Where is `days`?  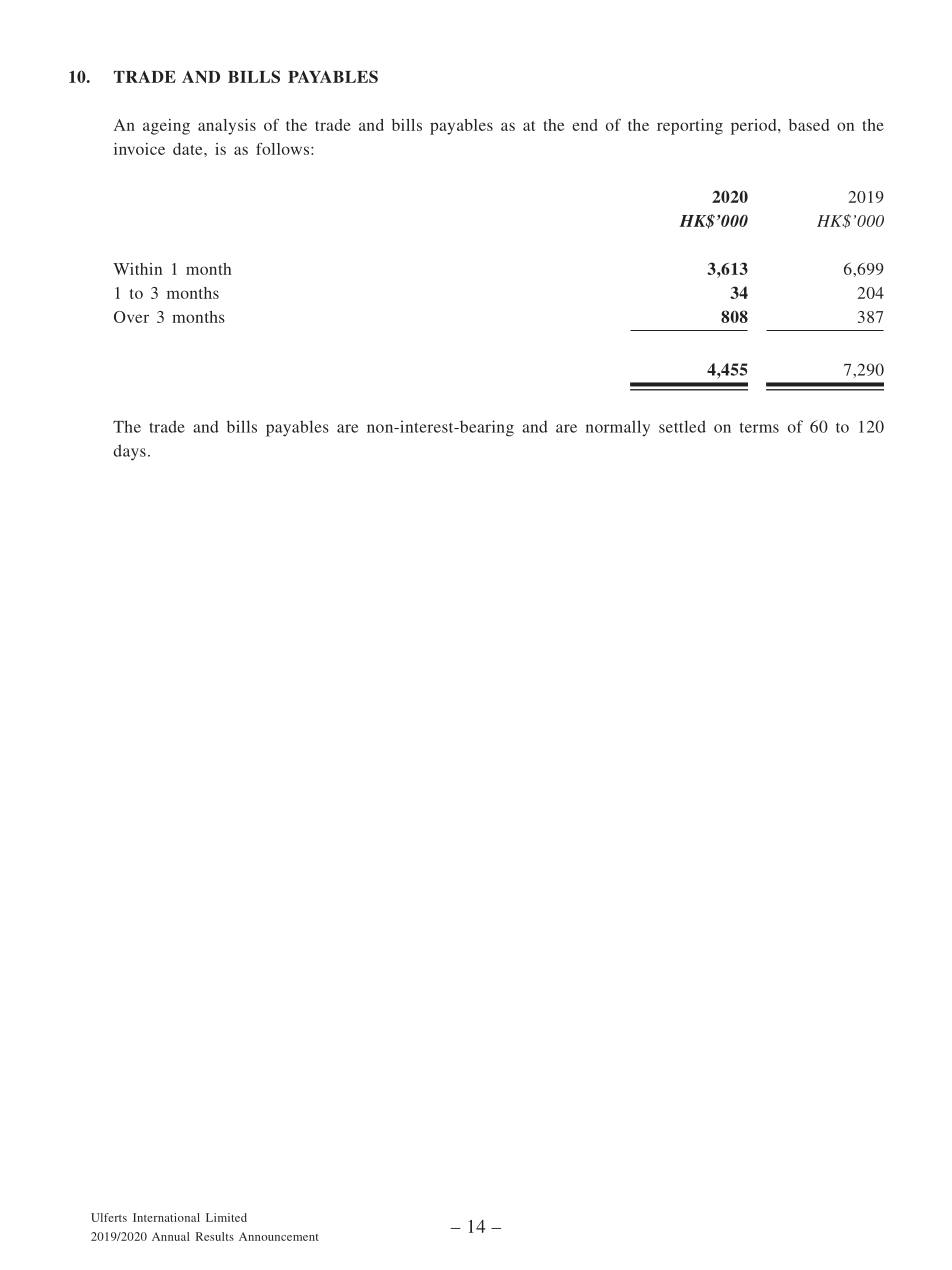 days is located at coordinates (129, 452).
